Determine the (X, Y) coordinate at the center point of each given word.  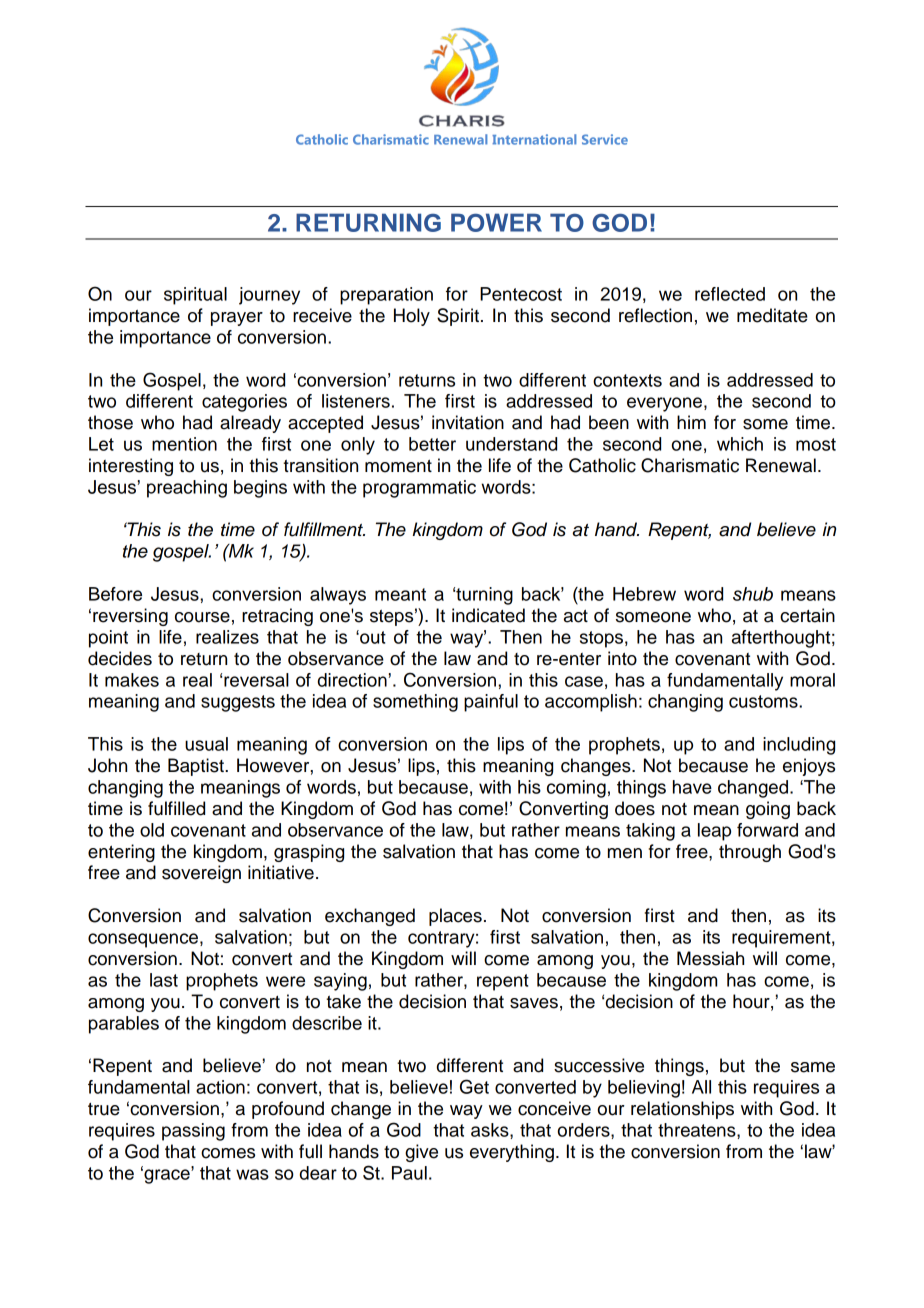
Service (605, 139)
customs (764, 701)
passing (193, 1132)
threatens (698, 1130)
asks (491, 1130)
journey (269, 296)
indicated (488, 615)
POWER (496, 222)
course (202, 617)
